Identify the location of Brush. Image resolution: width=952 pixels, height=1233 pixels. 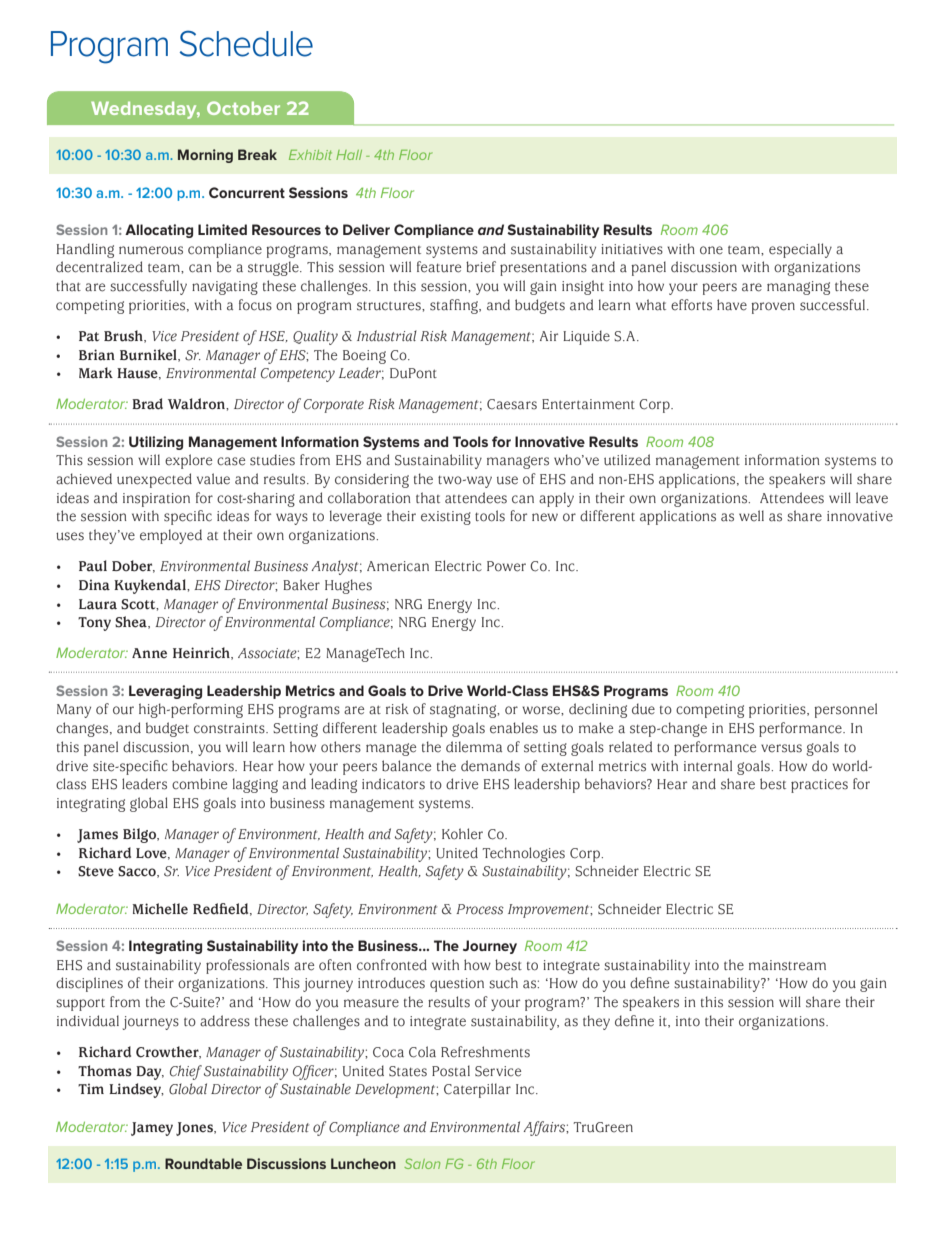
(124, 336).
